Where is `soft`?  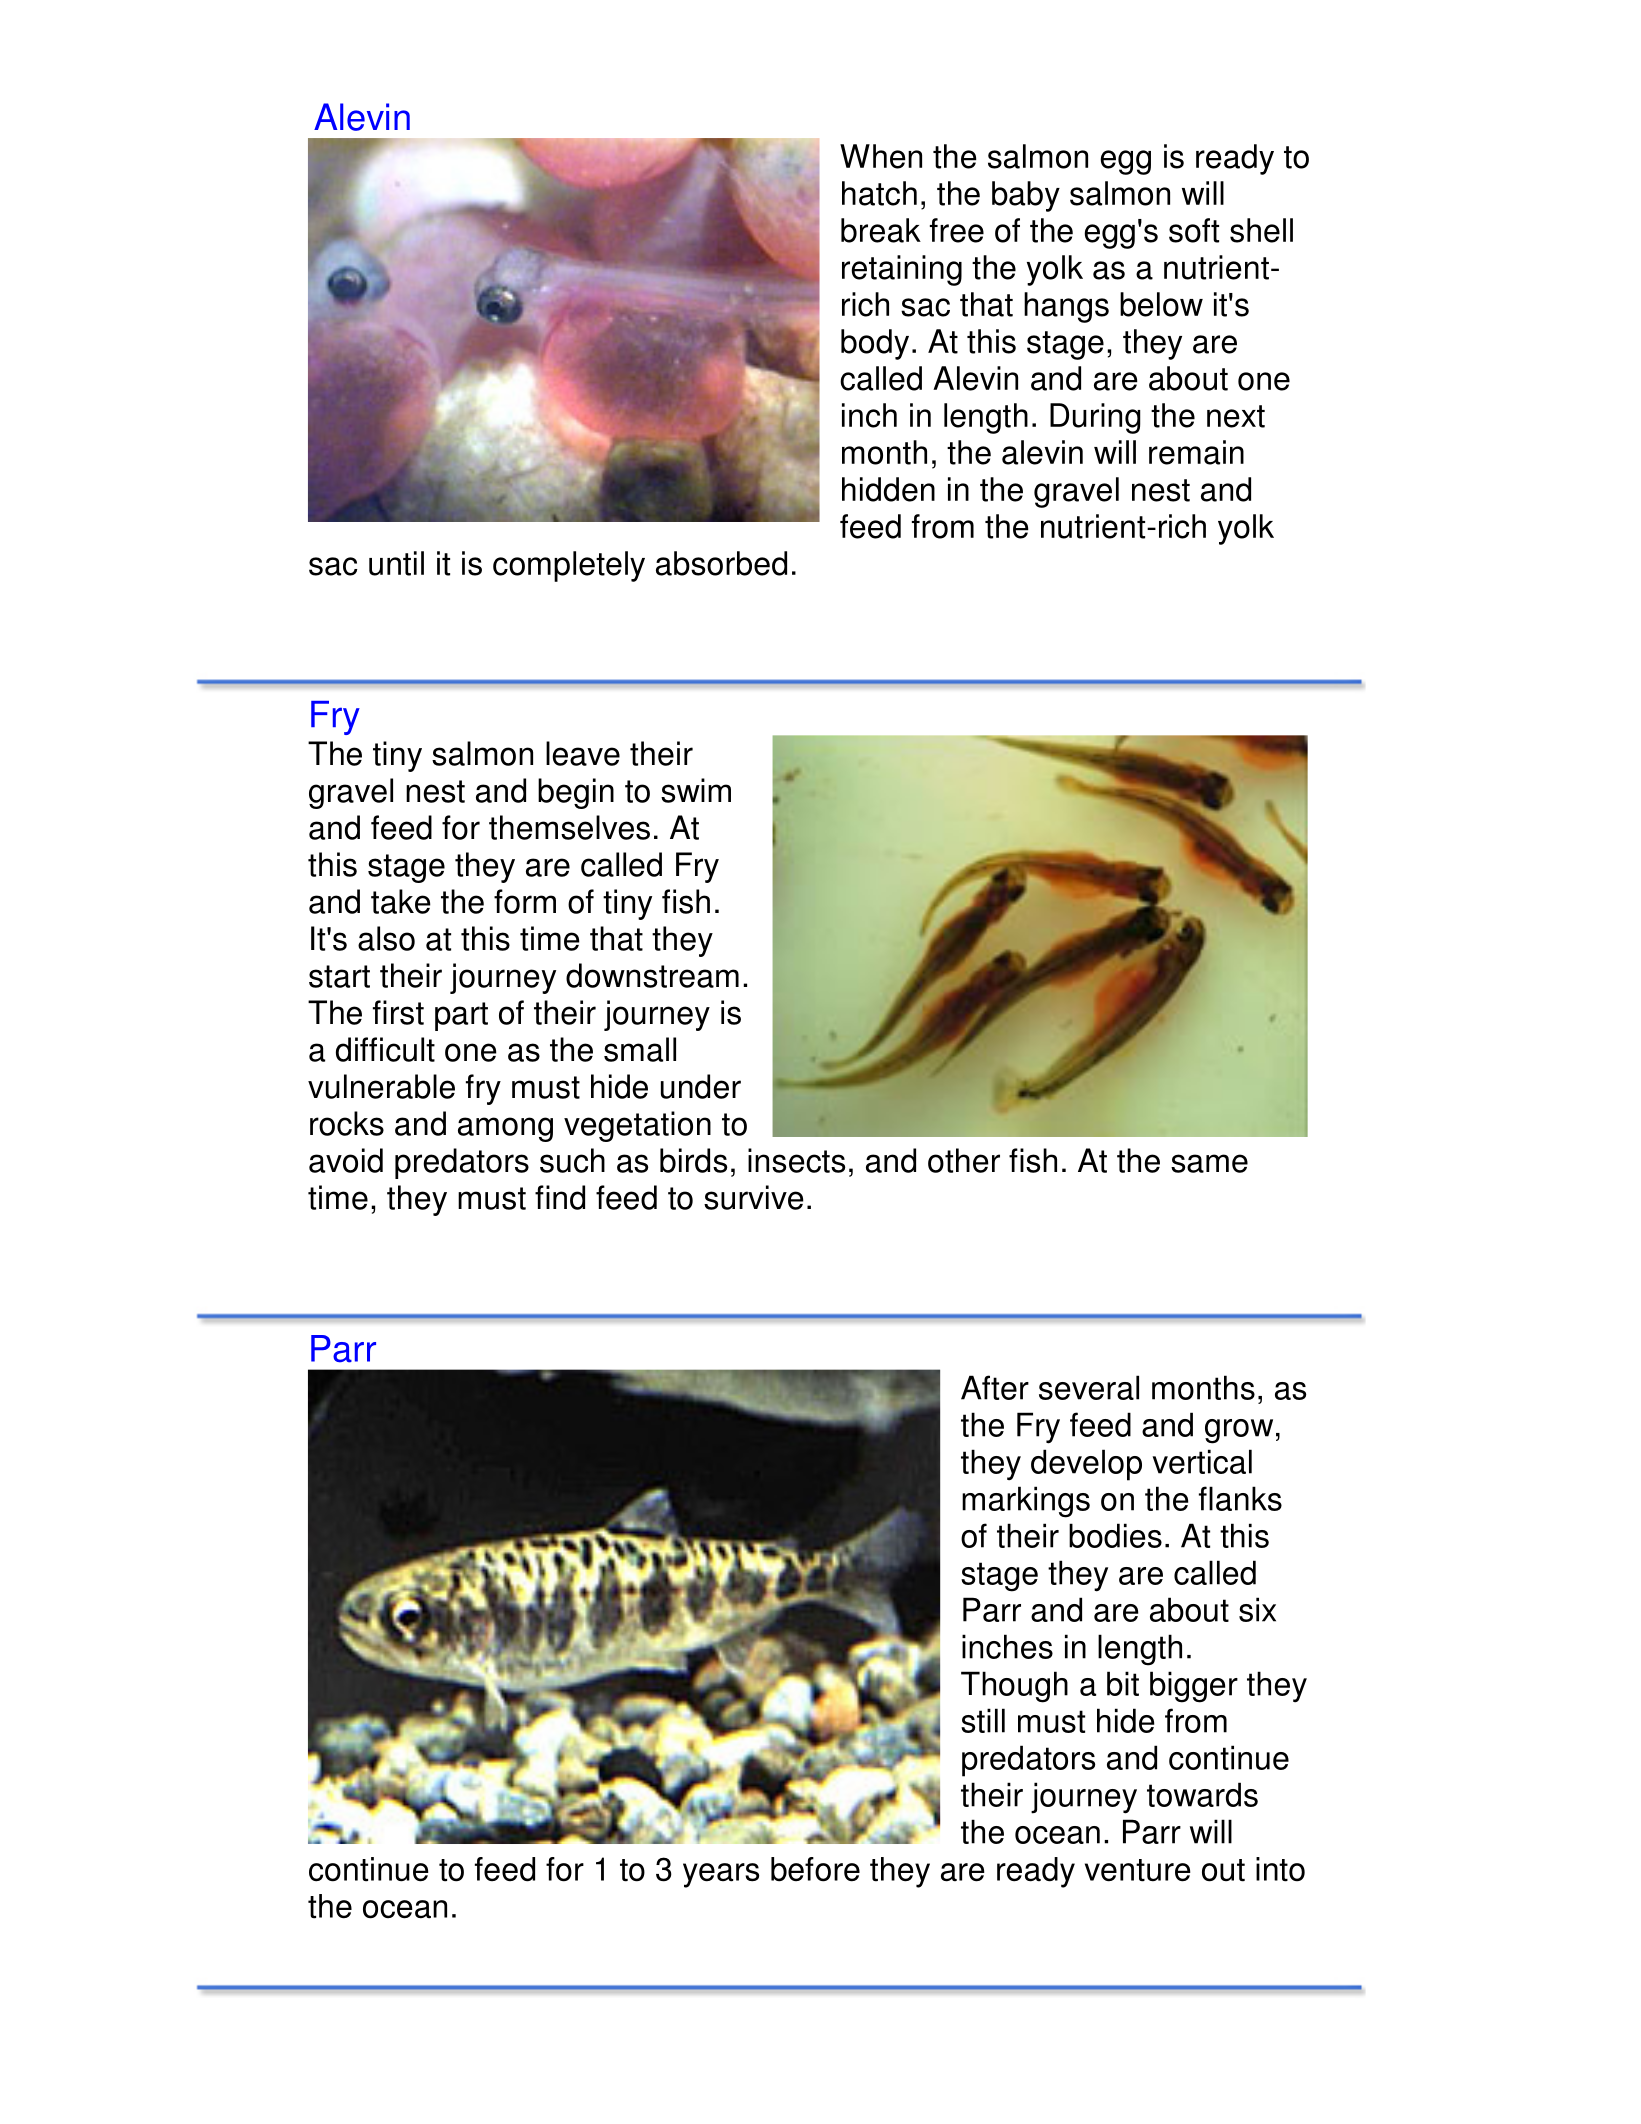 soft is located at coordinates (1194, 230).
